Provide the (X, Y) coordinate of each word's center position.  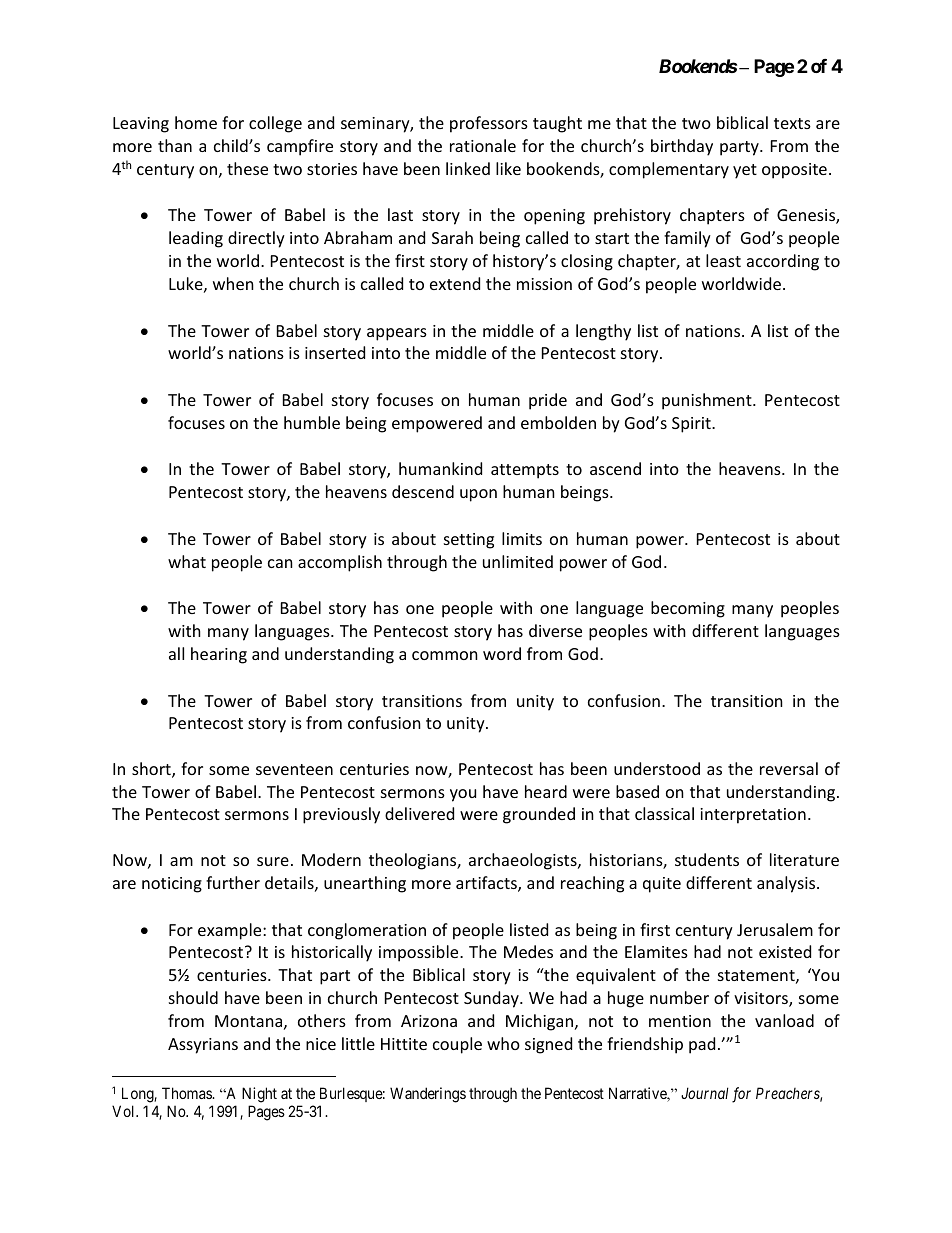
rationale (483, 145)
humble (312, 422)
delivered (419, 813)
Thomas (187, 1093)
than (175, 145)
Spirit (692, 425)
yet (745, 171)
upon (478, 495)
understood (657, 768)
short (152, 770)
